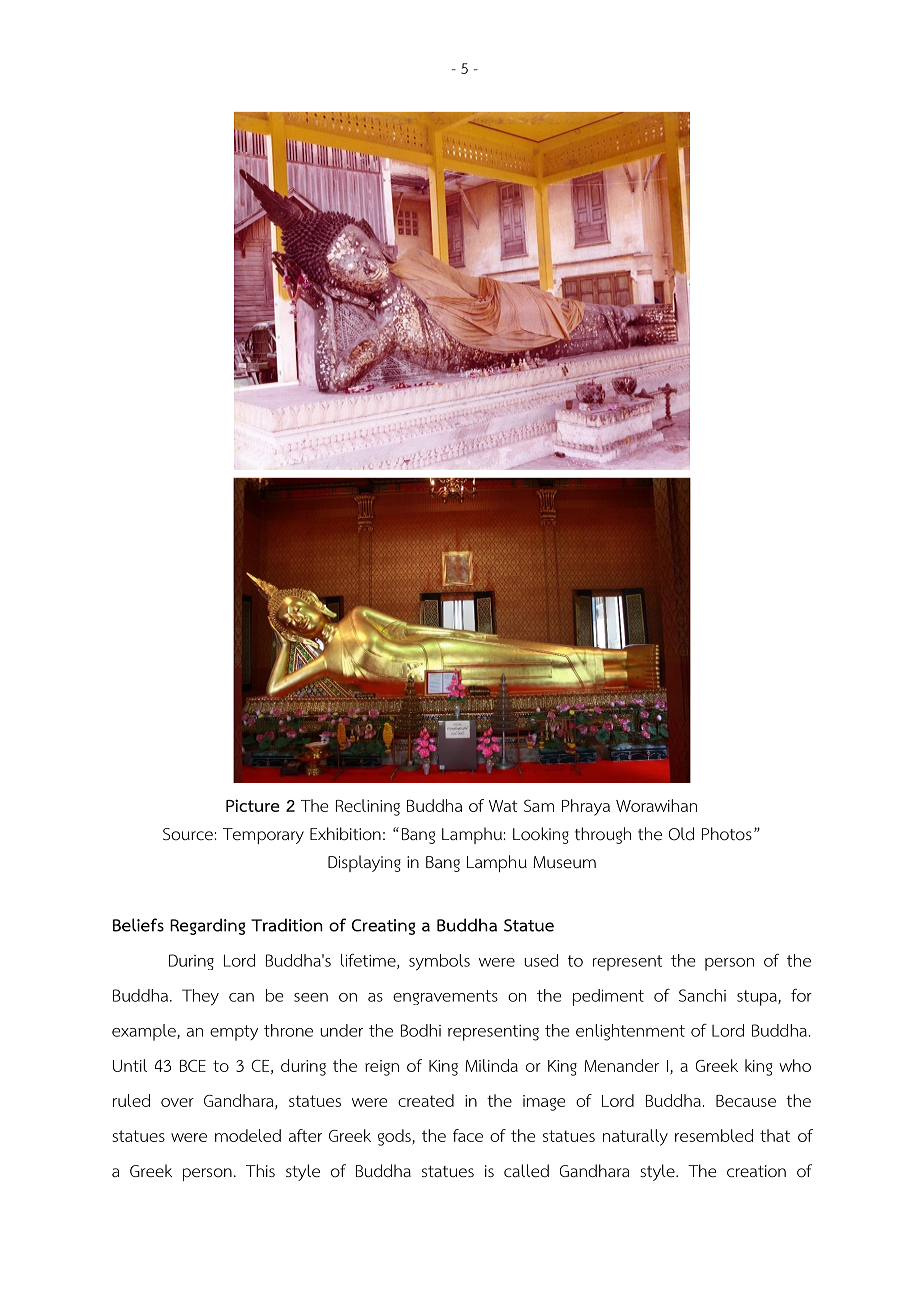  What do you see at coordinates (503, 806) in the page?
I see `Wat` at bounding box center [503, 806].
